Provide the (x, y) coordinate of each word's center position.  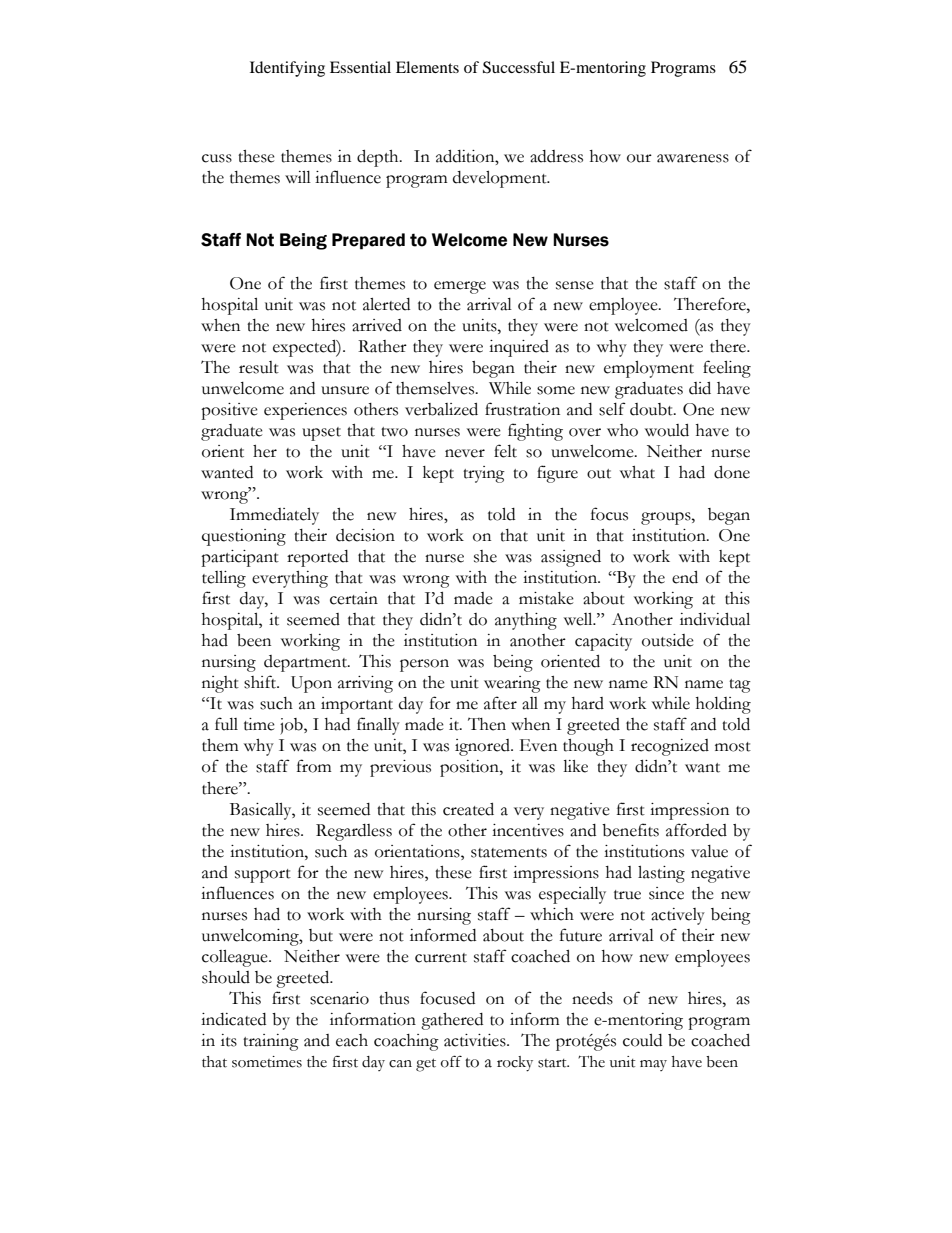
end (685, 577)
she (485, 556)
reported (317, 558)
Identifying (287, 69)
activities (476, 1040)
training (271, 1042)
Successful (519, 67)
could (642, 1040)
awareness (693, 158)
